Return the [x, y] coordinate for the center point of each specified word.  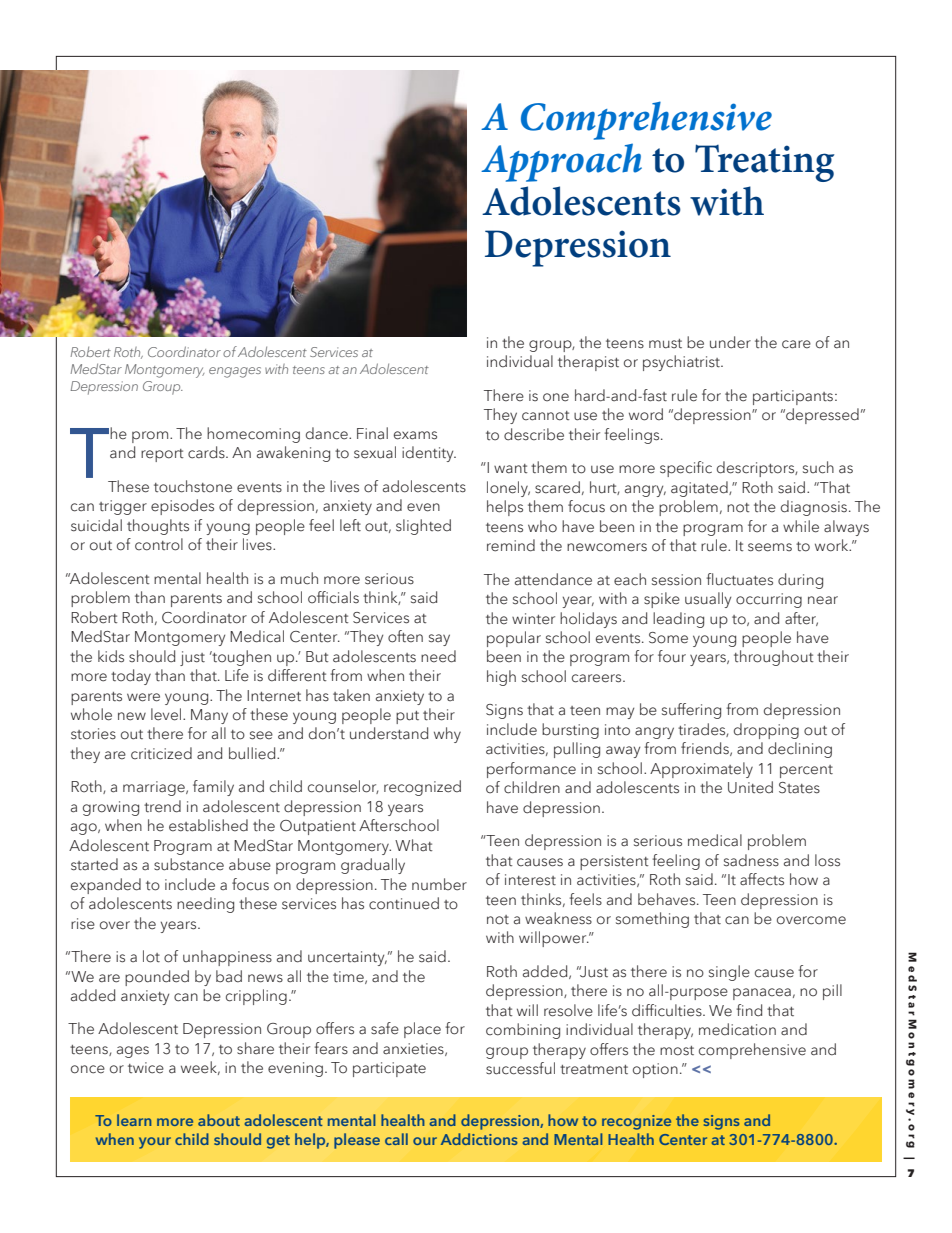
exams [415, 435]
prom [151, 437]
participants [793, 397]
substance [189, 864]
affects [762, 879]
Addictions [479, 1139]
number [439, 884]
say [439, 640]
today [131, 677]
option [655, 1070]
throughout [774, 658]
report [162, 455]
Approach [561, 163]
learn [134, 1120]
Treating [764, 163]
